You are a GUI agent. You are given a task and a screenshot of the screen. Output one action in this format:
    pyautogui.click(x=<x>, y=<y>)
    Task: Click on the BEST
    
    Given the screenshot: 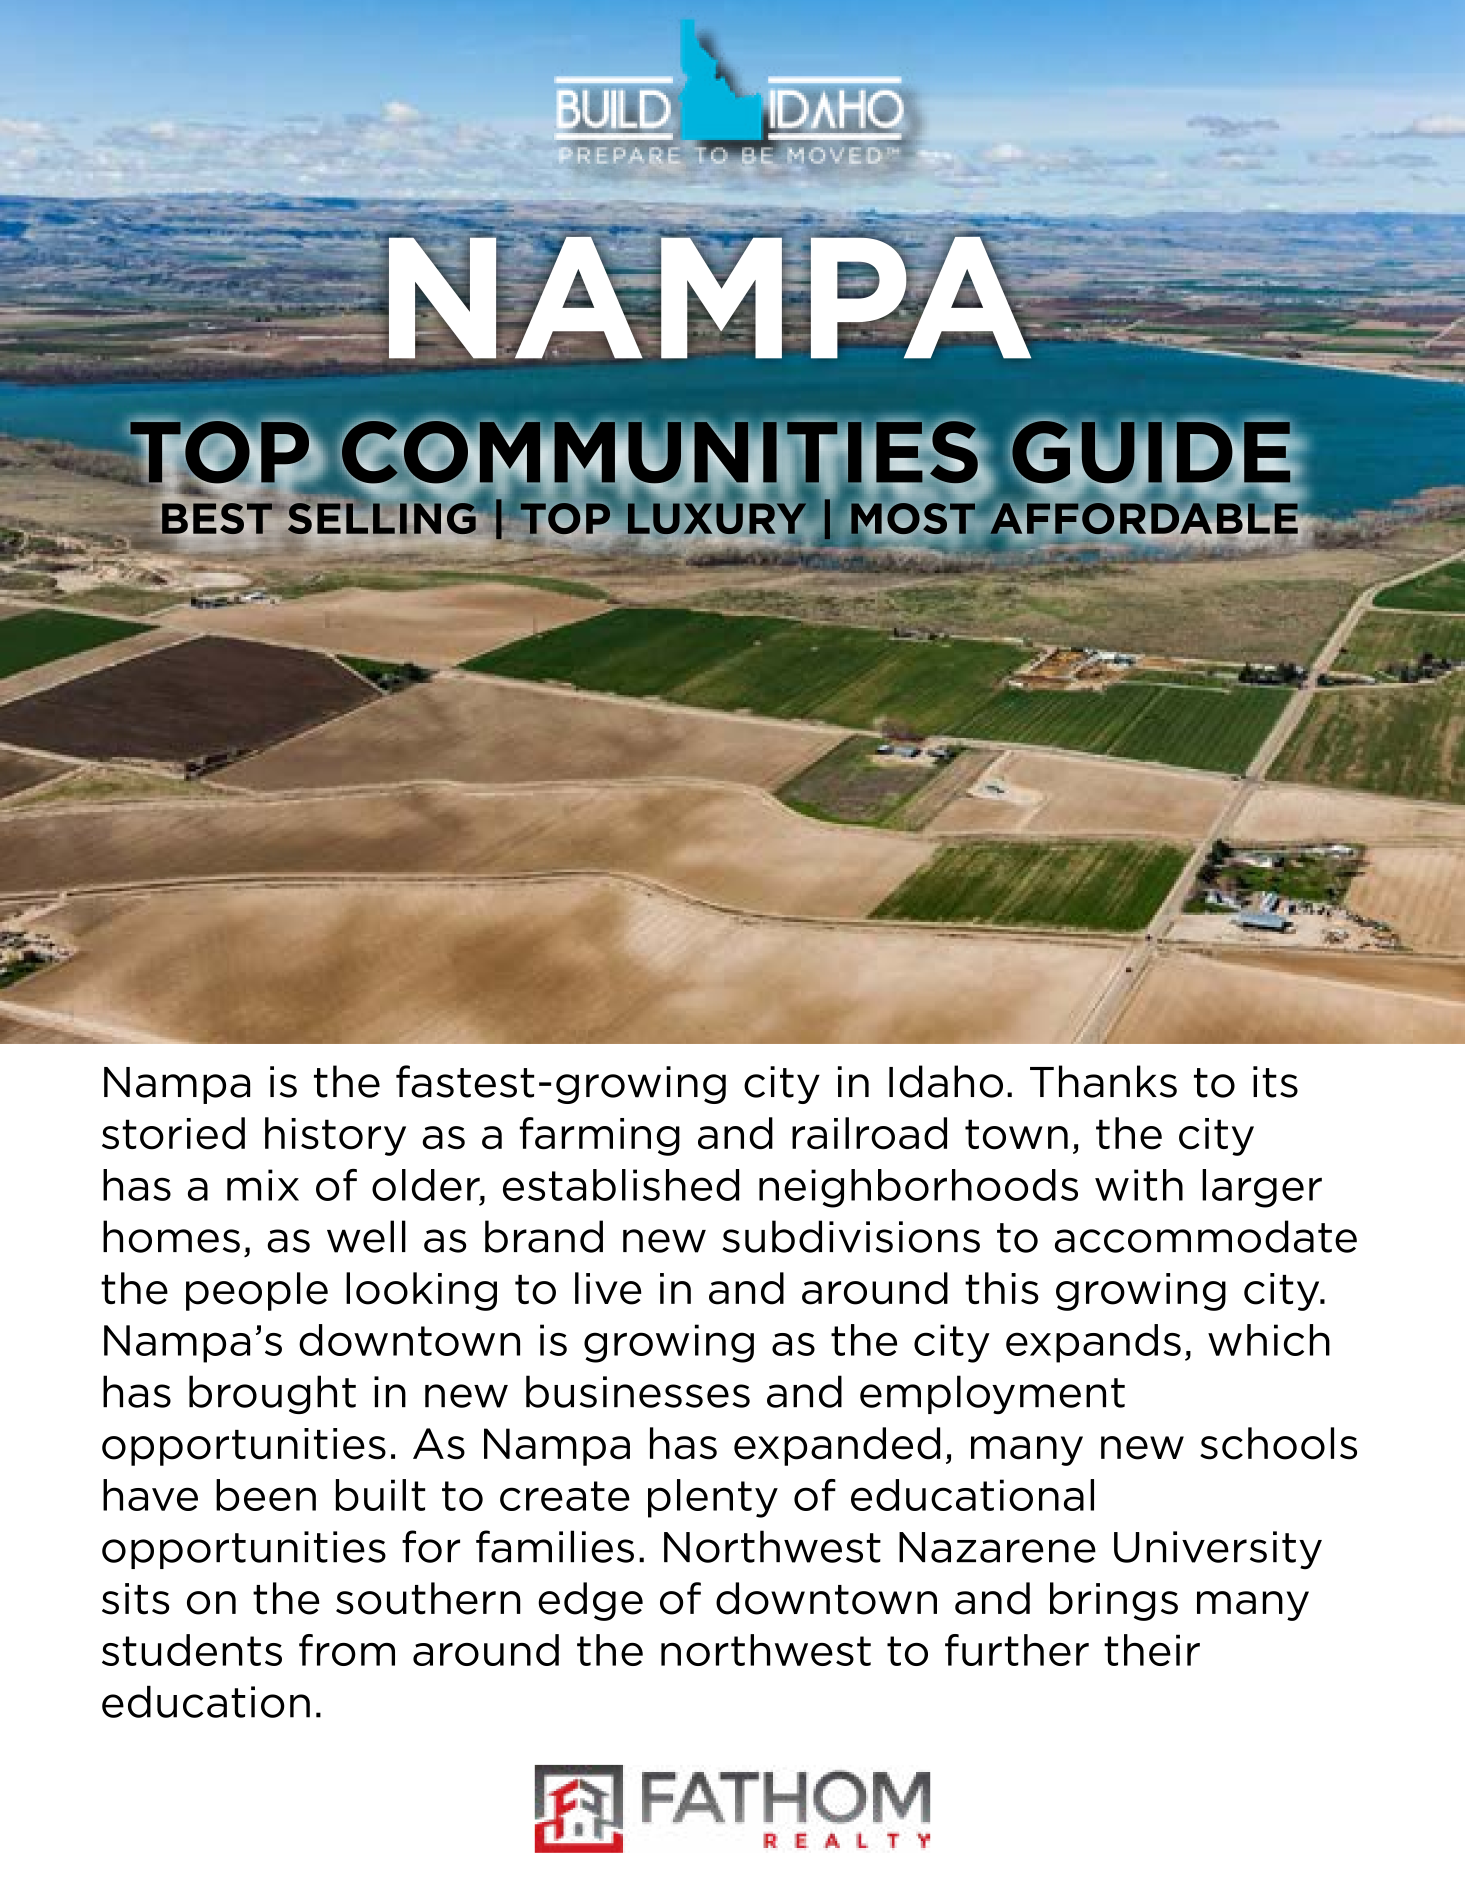 What is the action you would take?
    pyautogui.click(x=218, y=518)
